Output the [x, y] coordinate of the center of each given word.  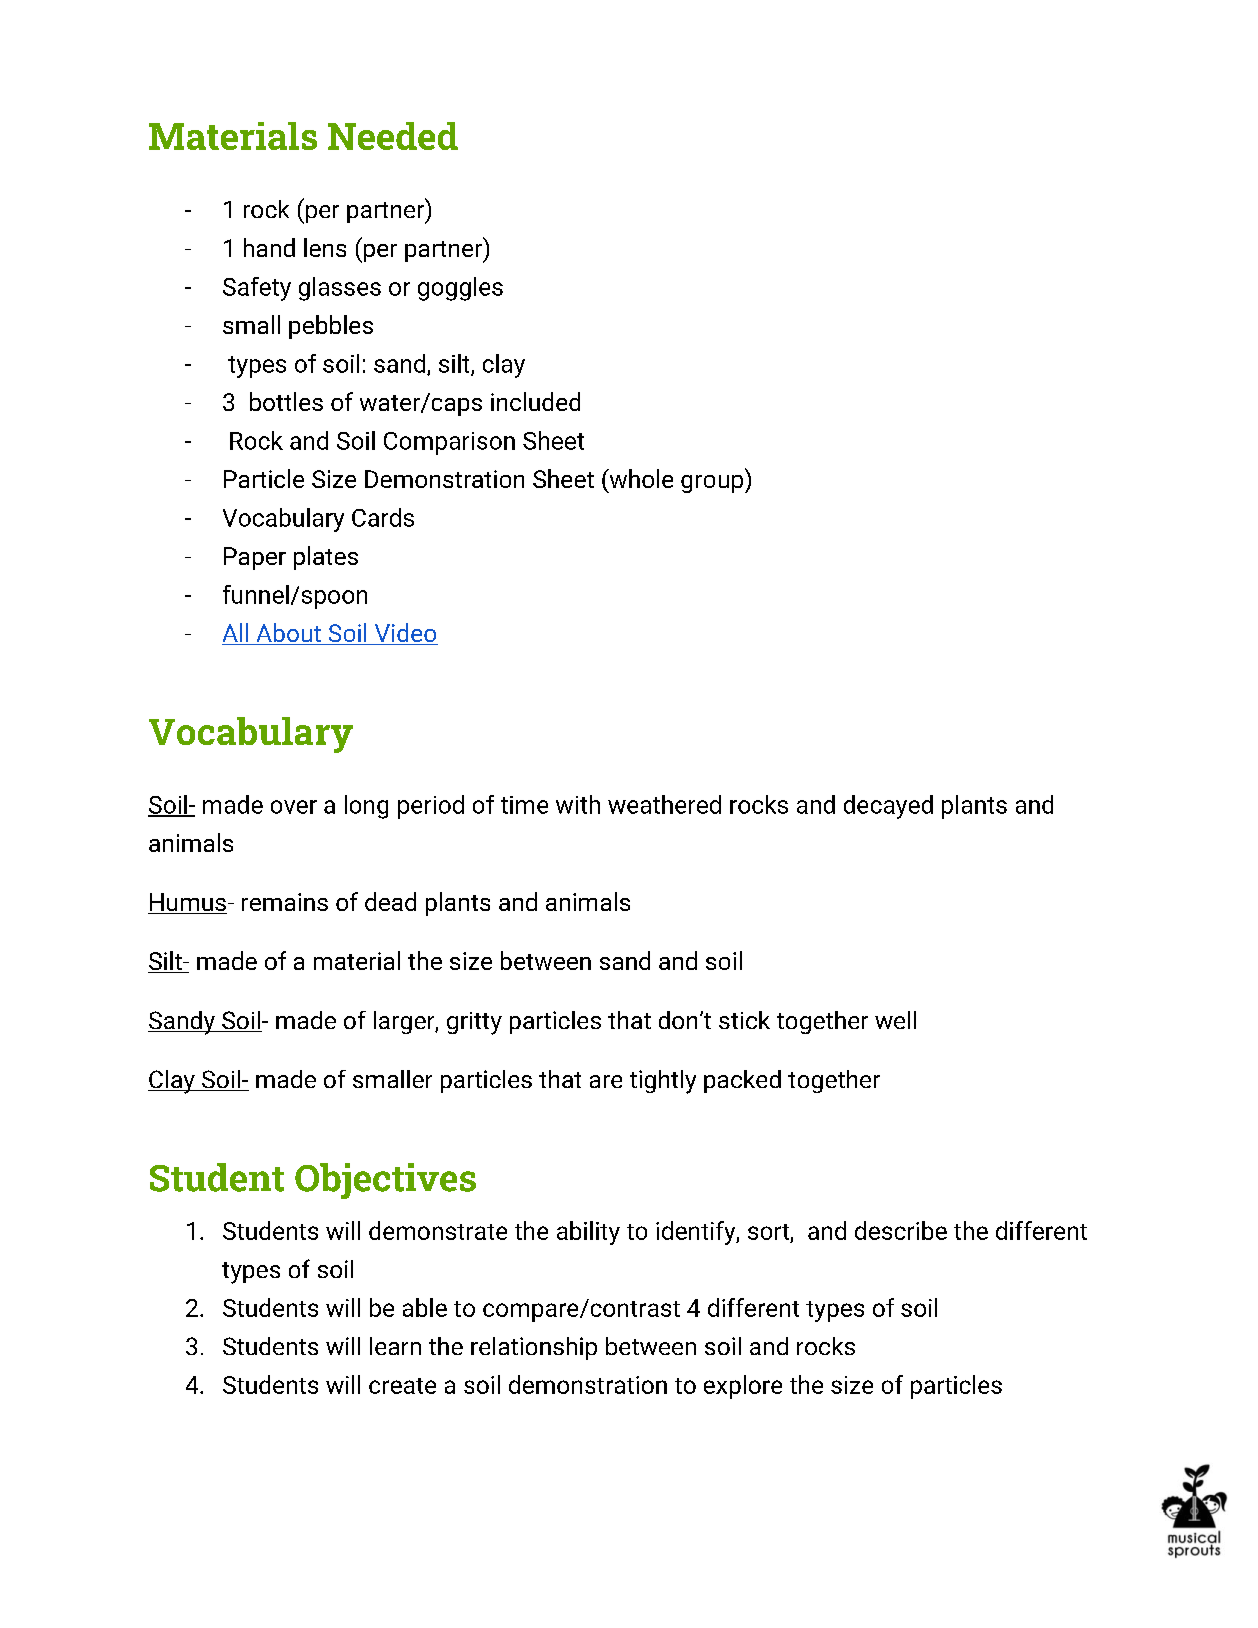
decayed [888, 807]
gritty [474, 1023]
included [535, 401]
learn [395, 1346]
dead [390, 901]
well [895, 1020]
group [713, 484]
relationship [534, 1348]
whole [640, 478]
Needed [393, 136]
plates [326, 558]
